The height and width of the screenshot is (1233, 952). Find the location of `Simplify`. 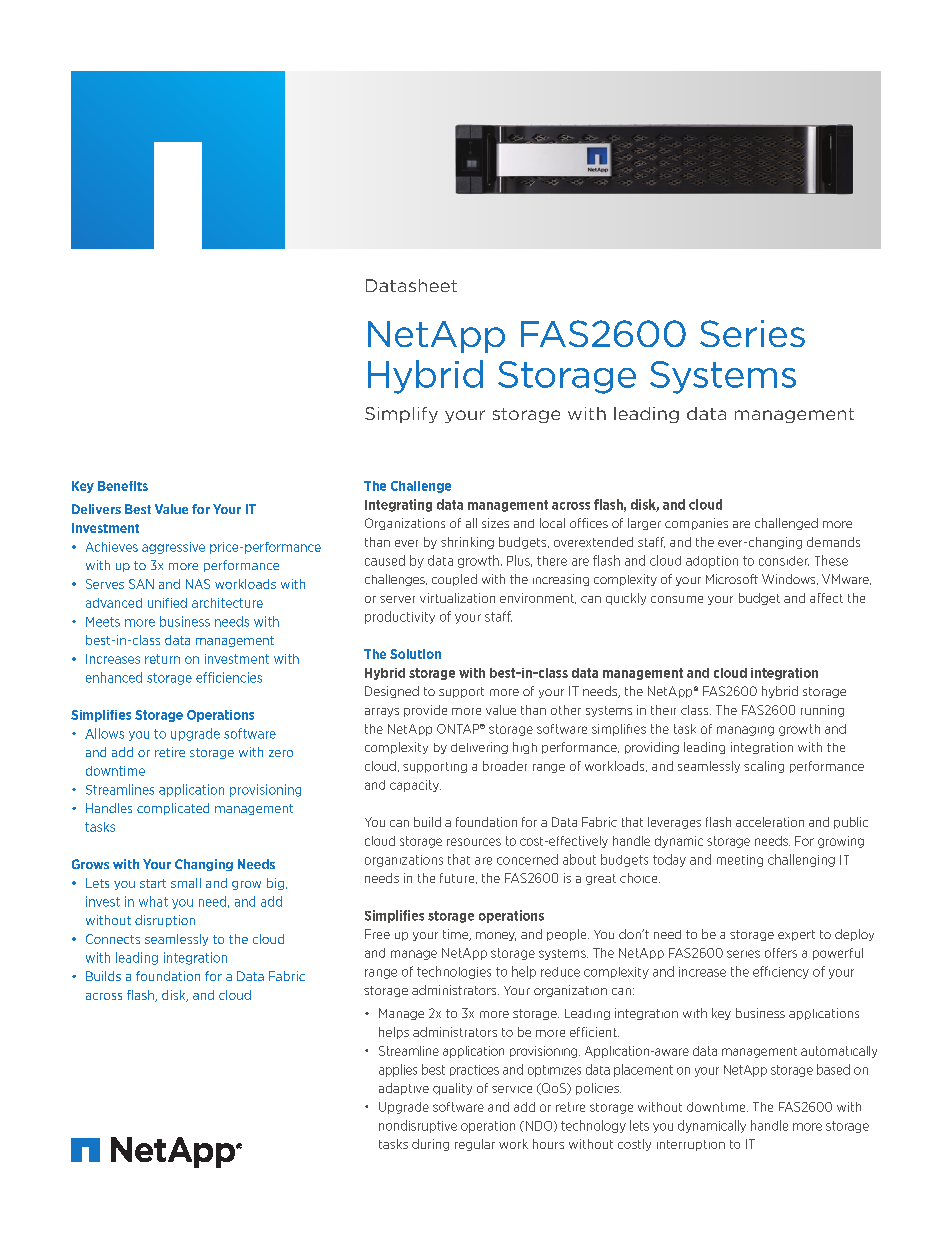

Simplify is located at coordinates (401, 415).
